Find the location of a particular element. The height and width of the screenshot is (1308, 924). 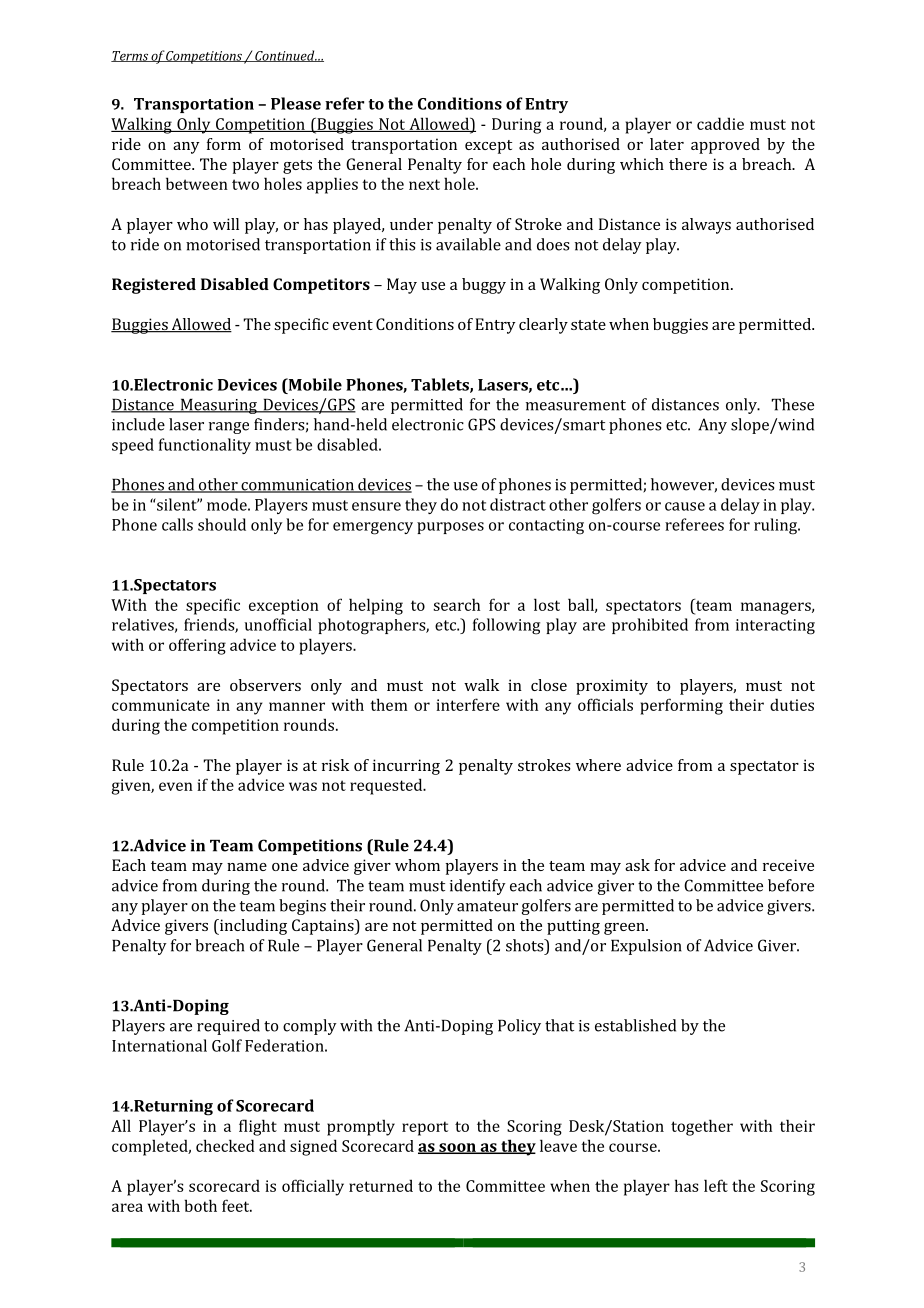

Terms is located at coordinates (130, 56).
